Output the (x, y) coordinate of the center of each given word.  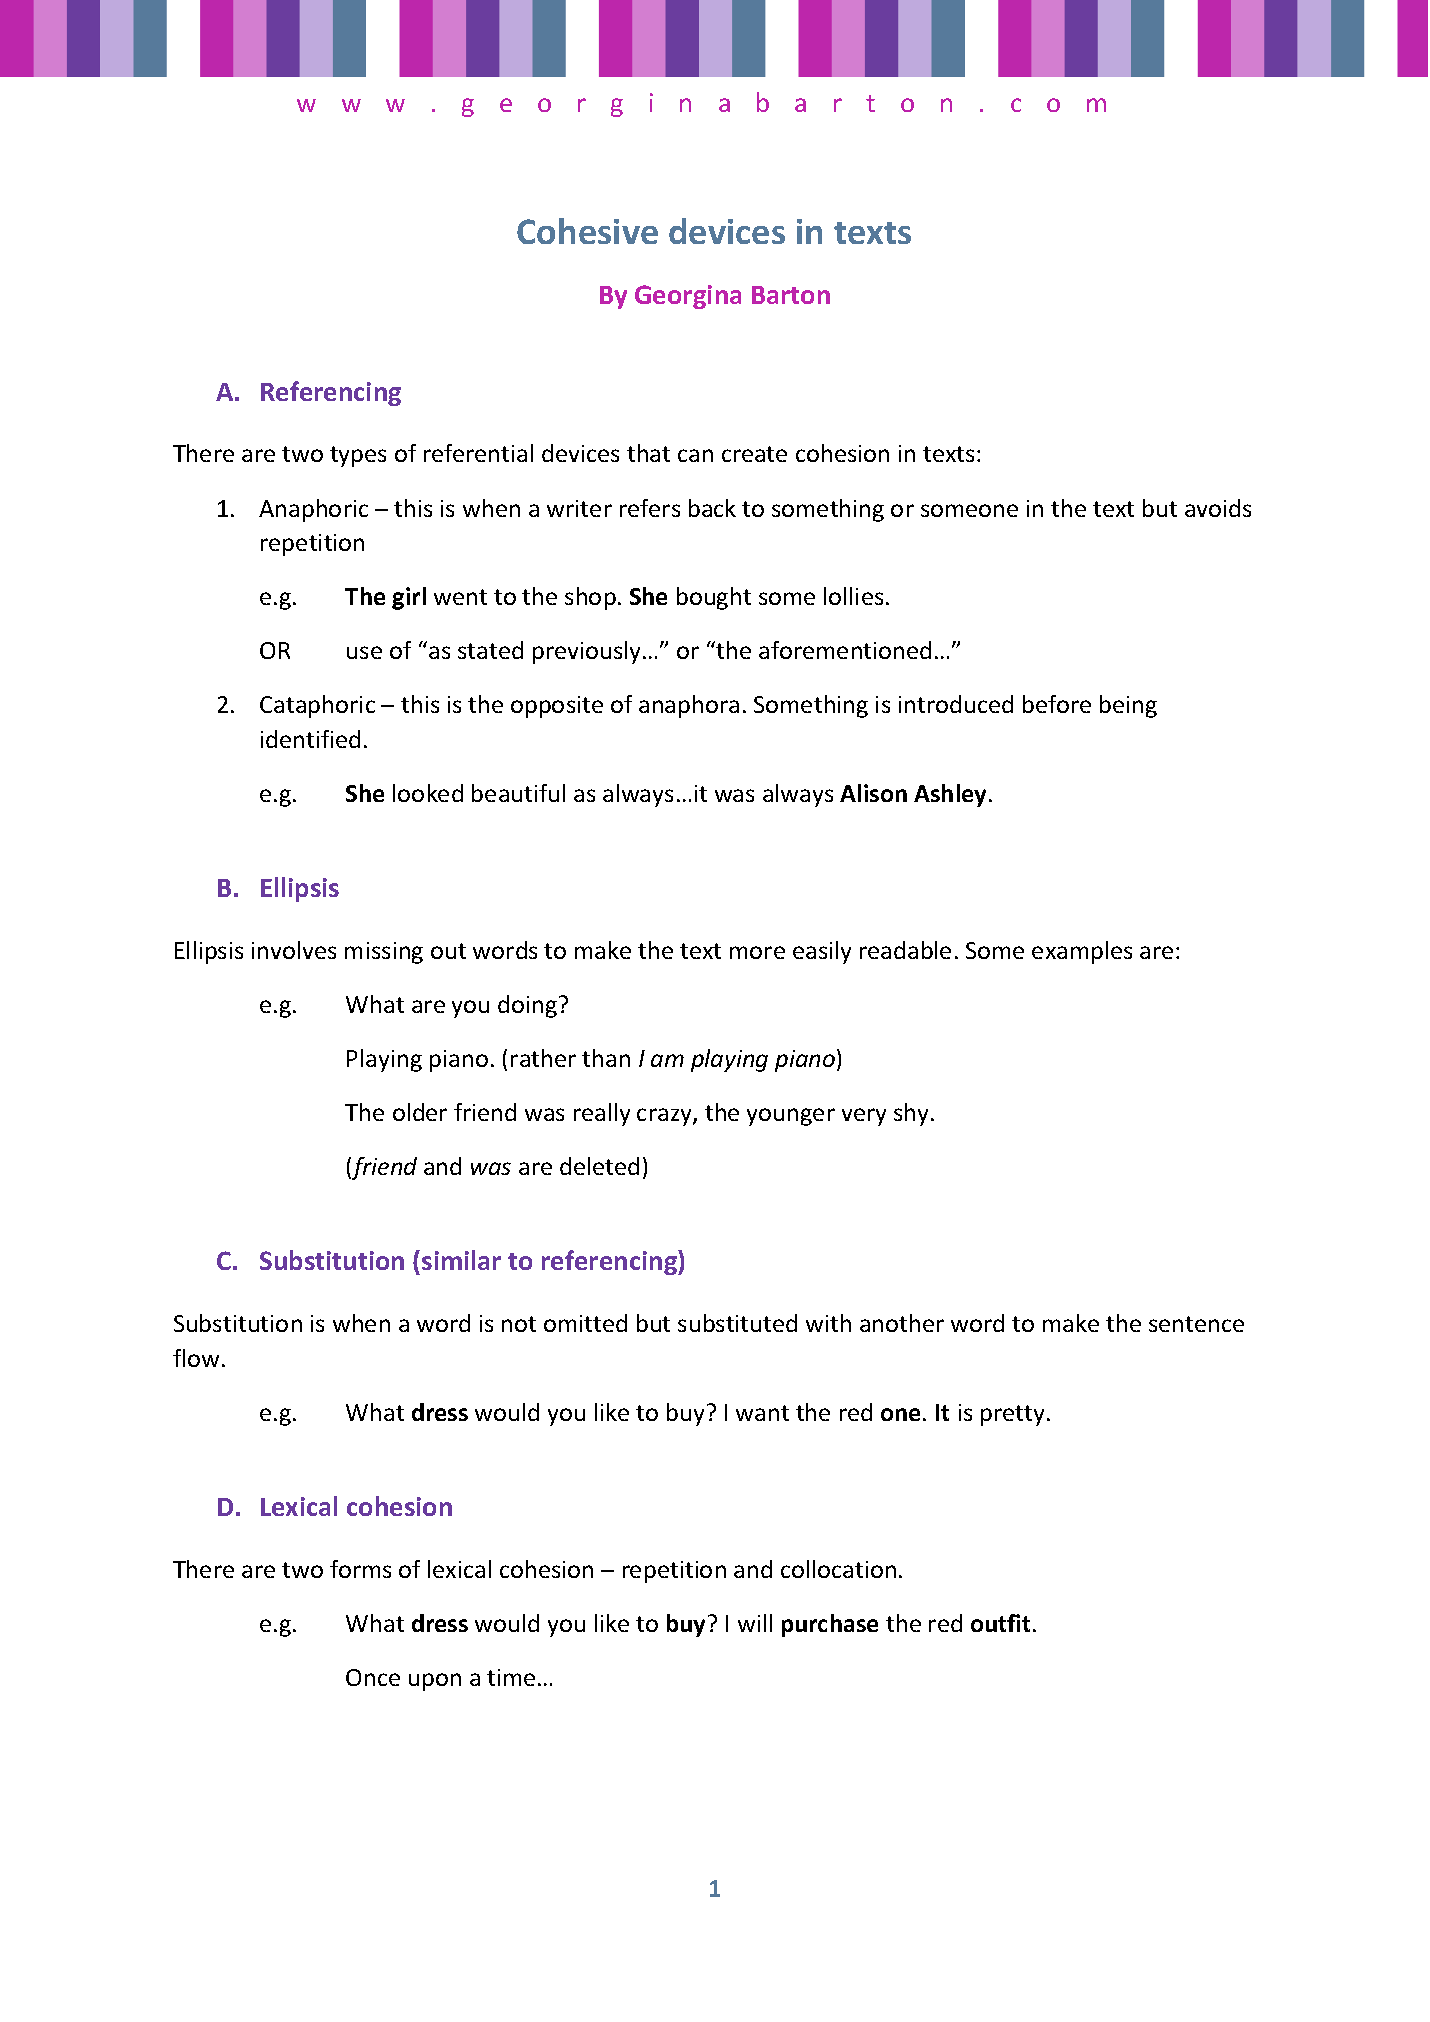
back (712, 508)
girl (409, 598)
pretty (1012, 1415)
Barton (791, 295)
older (420, 1112)
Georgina (688, 297)
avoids (1218, 508)
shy (913, 1114)
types (358, 456)
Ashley (952, 795)
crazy (665, 1117)
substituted (737, 1323)
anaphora (689, 706)
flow (196, 1358)
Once (373, 1677)
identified (310, 739)
